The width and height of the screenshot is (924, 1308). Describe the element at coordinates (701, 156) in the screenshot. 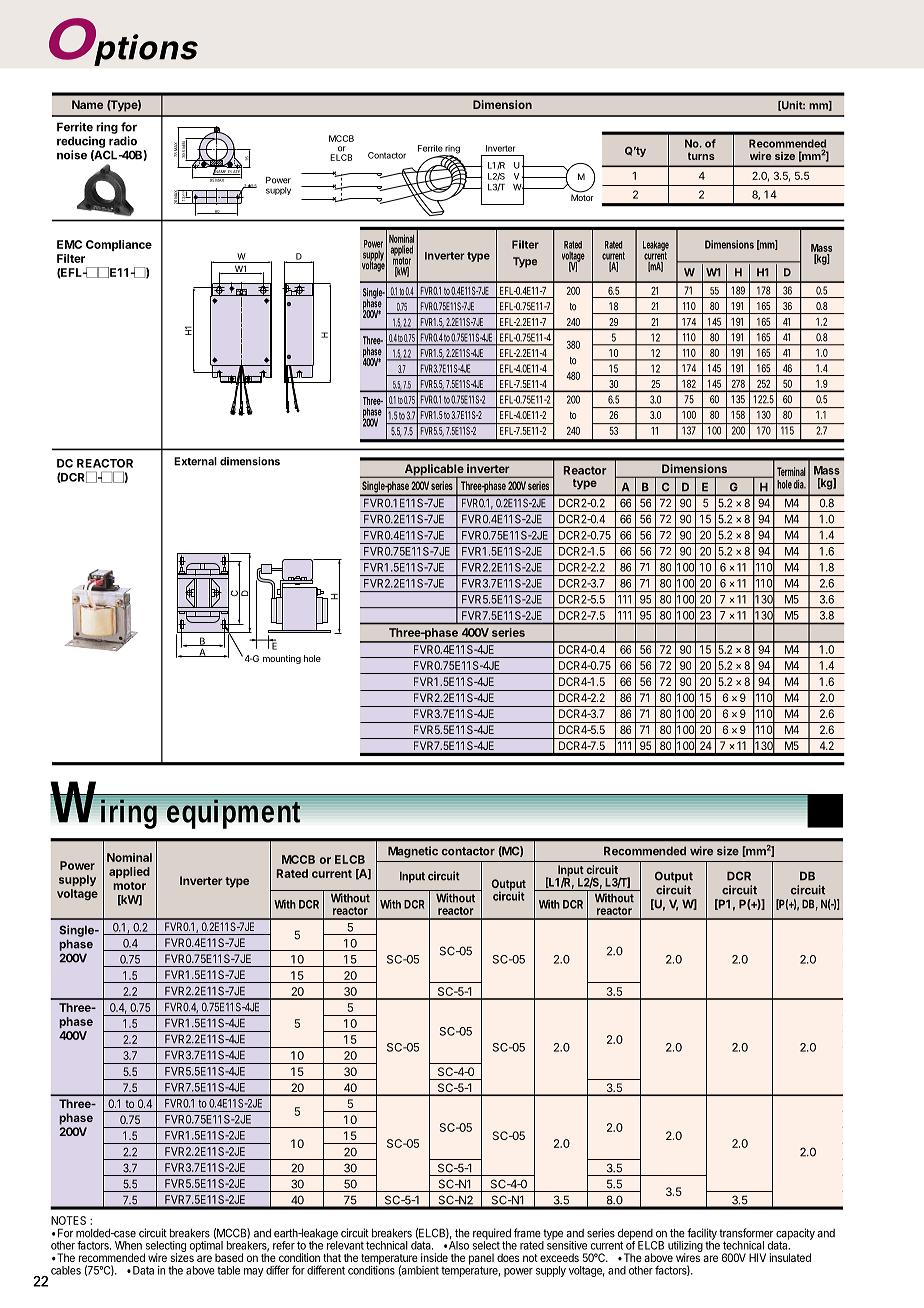

I see `turns` at that location.
